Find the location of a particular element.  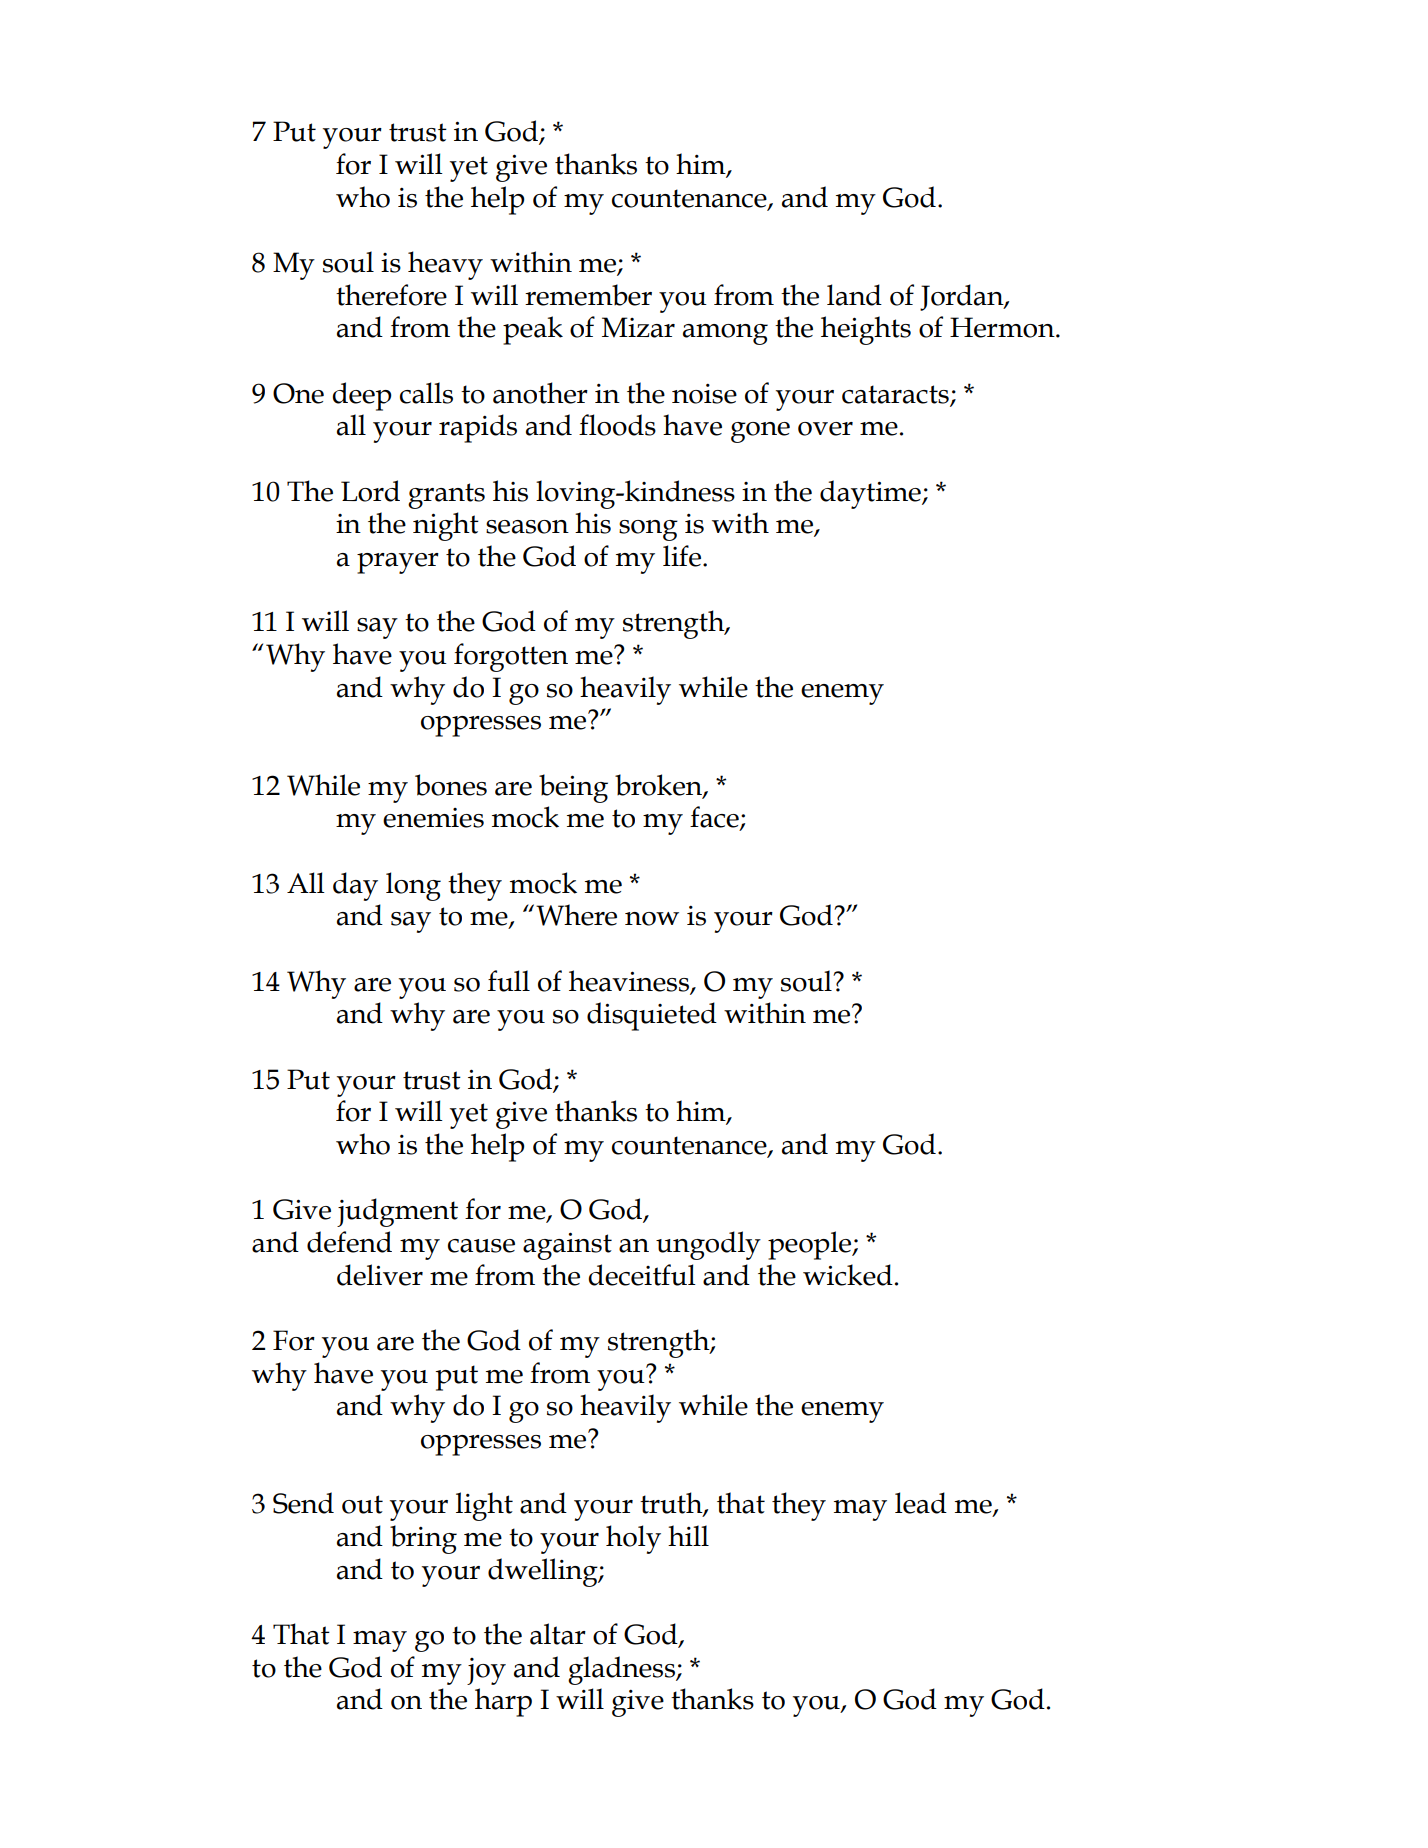

judgment is located at coordinates (397, 1212).
